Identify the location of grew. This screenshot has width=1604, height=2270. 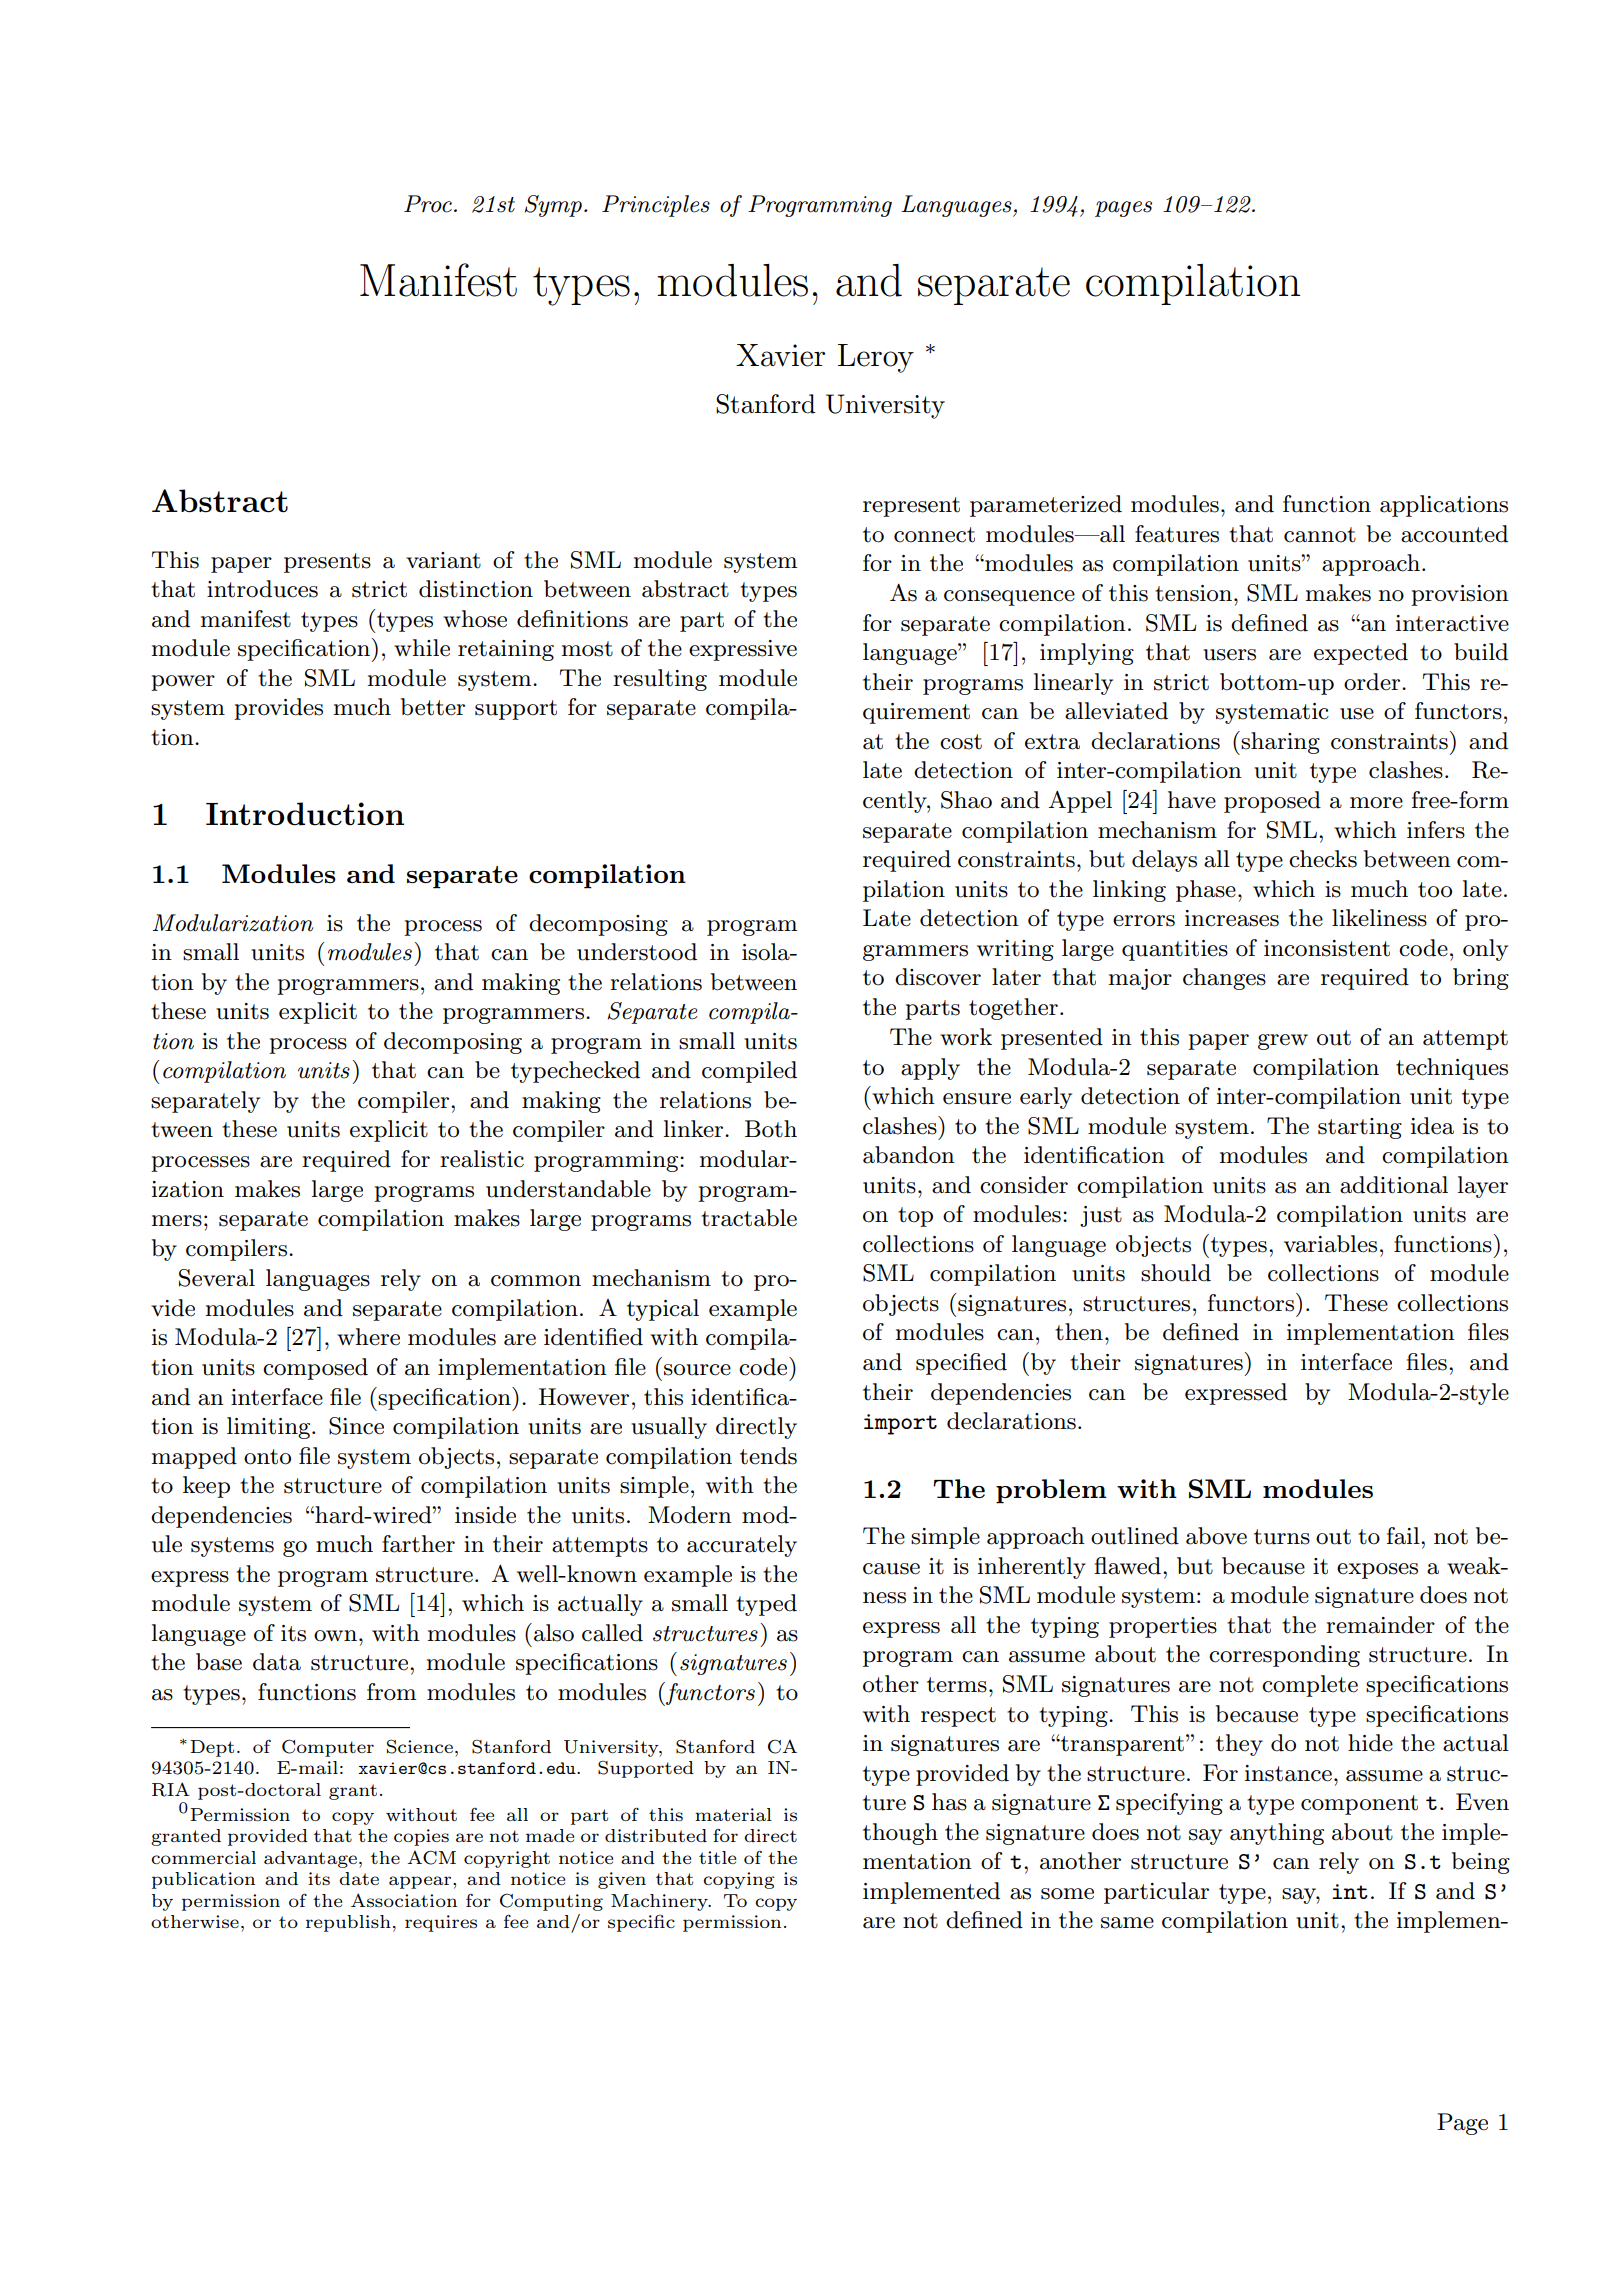
(1283, 1042).
